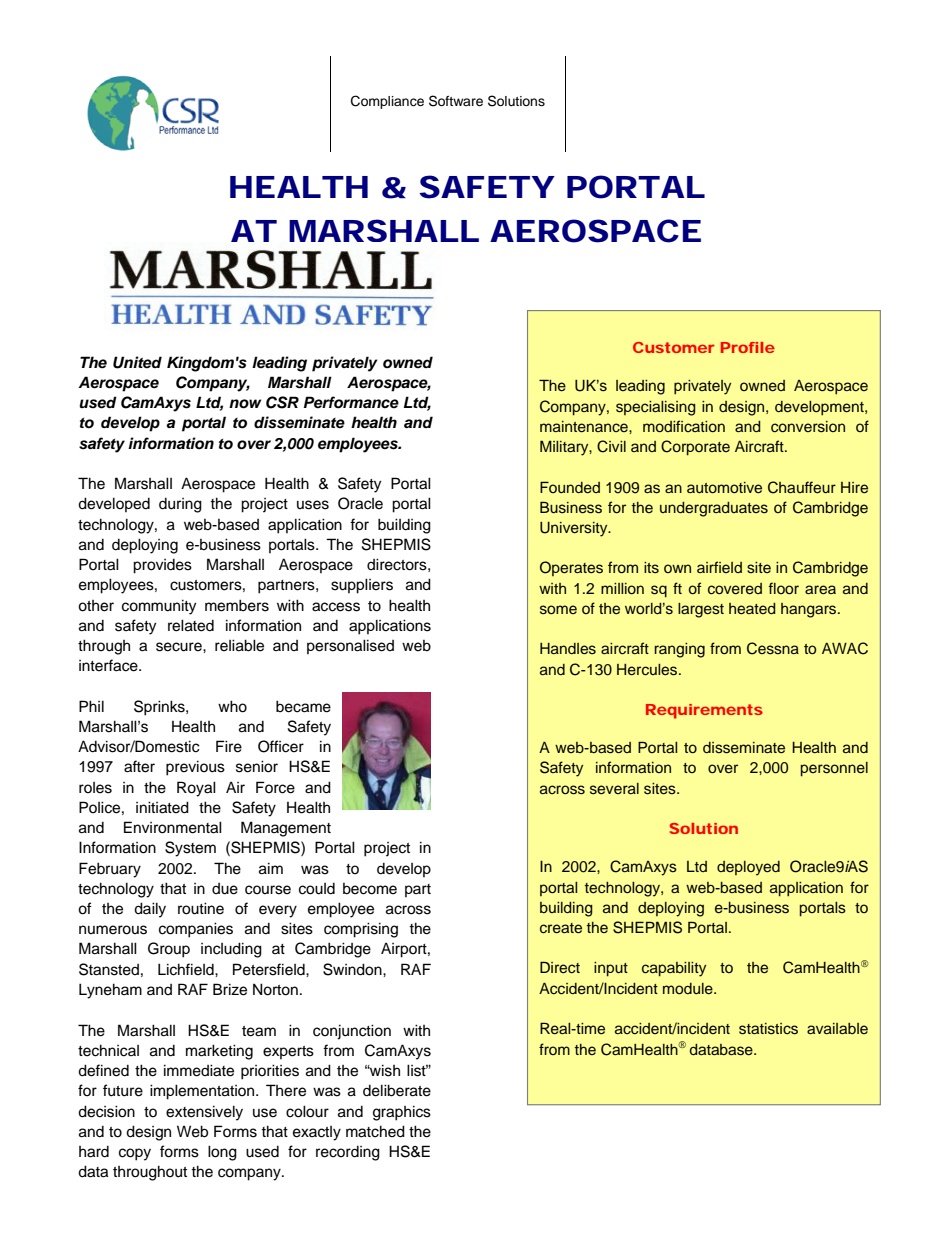  Describe the element at coordinates (204, 1113) in the document. I see `extensively` at that location.
